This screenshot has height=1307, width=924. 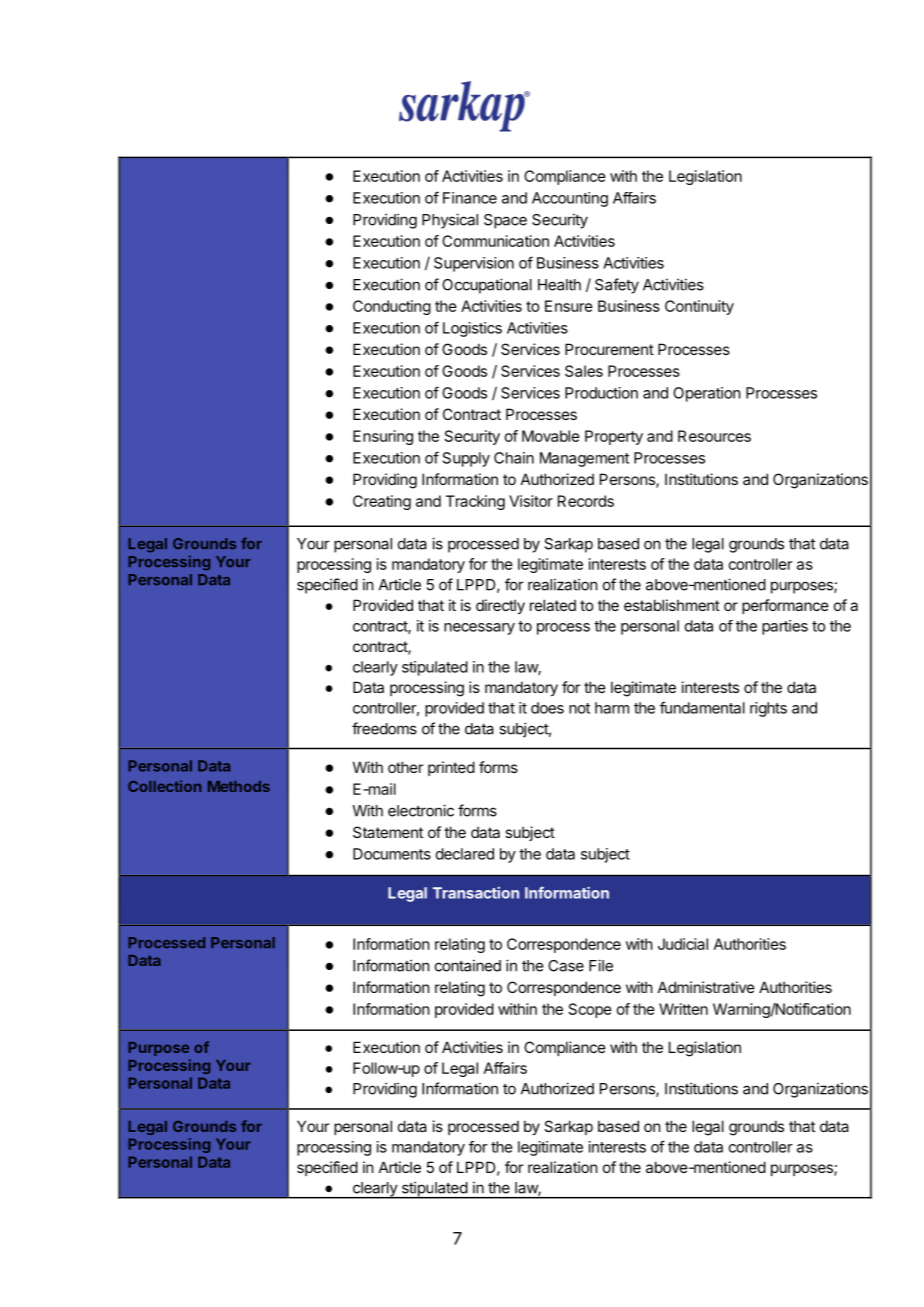 What do you see at coordinates (468, 965) in the screenshot?
I see `contained` at bounding box center [468, 965].
